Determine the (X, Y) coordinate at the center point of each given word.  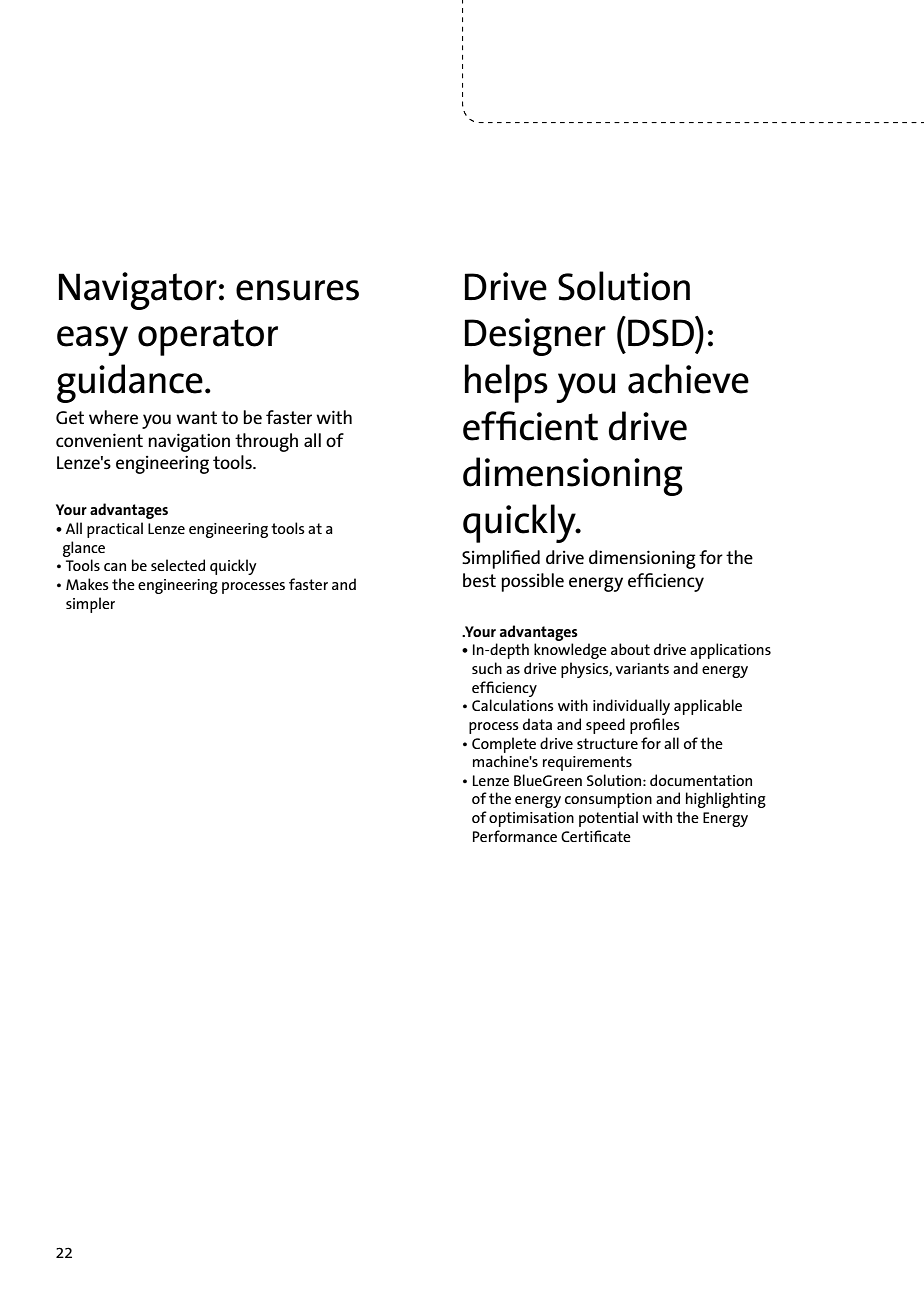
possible (532, 582)
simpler (90, 605)
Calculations (513, 705)
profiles (655, 726)
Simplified (501, 559)
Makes (87, 584)
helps (506, 383)
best (479, 580)
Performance (515, 836)
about (630, 649)
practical (115, 530)
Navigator (138, 291)
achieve (688, 379)
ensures (297, 290)
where (113, 417)
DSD (662, 332)
